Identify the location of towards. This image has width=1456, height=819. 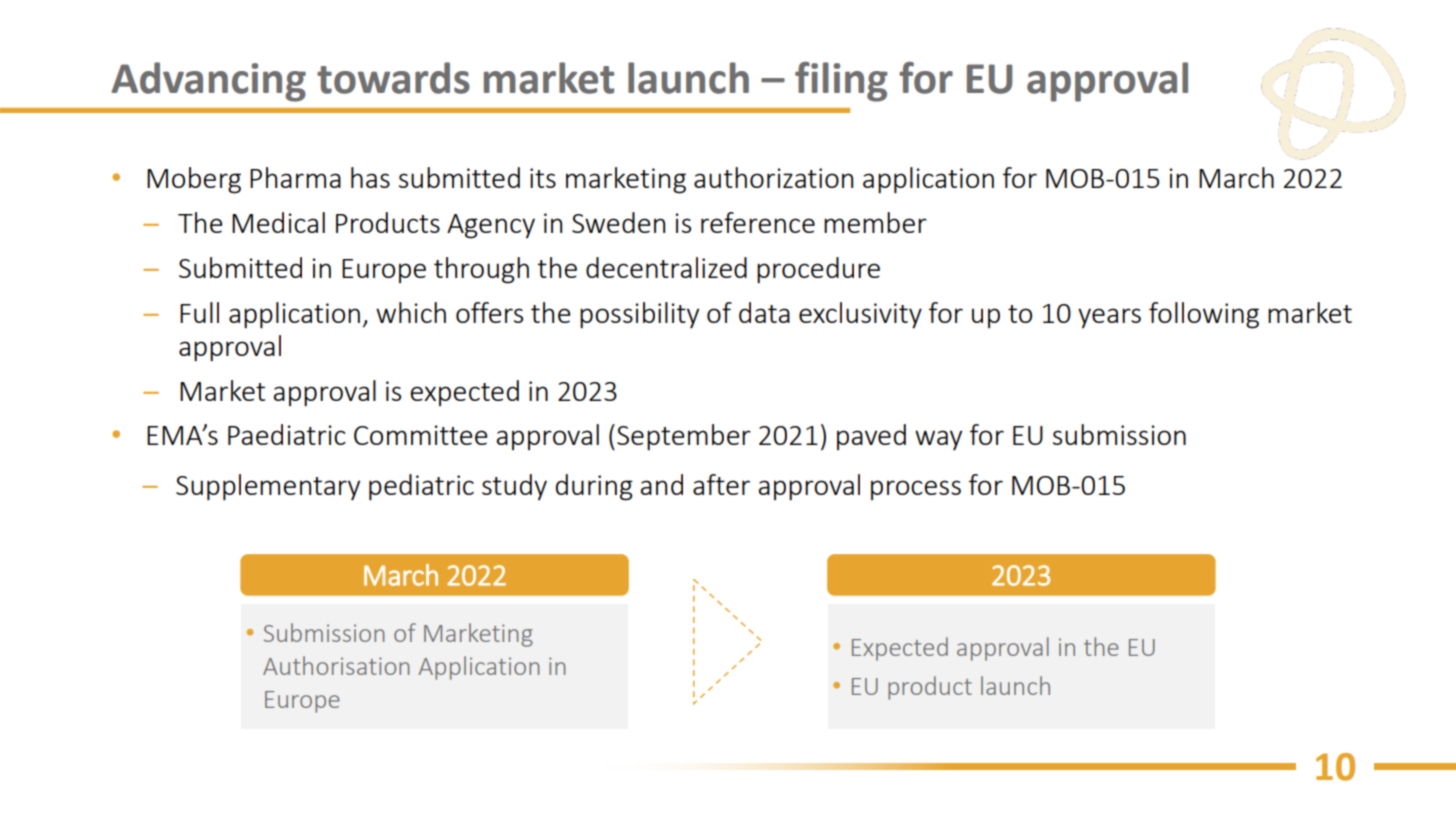
(393, 78).
